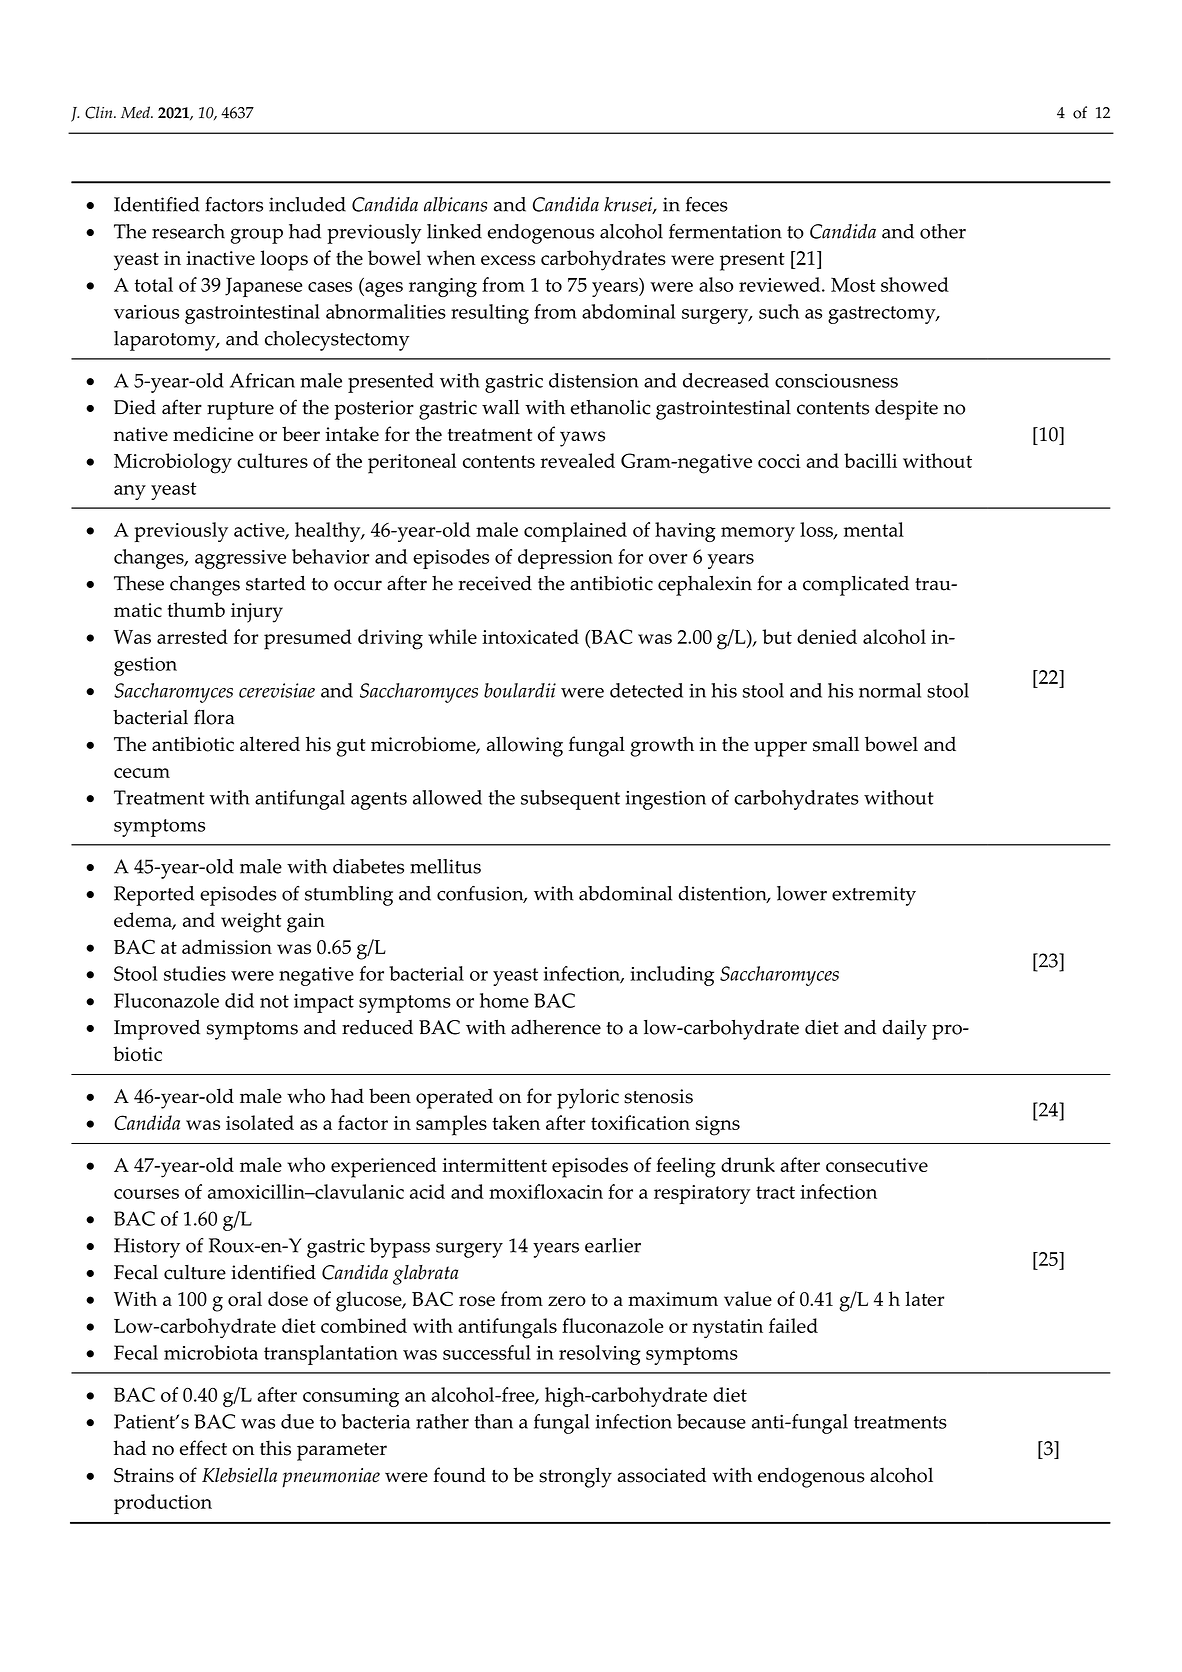 This image has width=1182, height=1672. What do you see at coordinates (455, 204) in the image?
I see `albicans` at bounding box center [455, 204].
